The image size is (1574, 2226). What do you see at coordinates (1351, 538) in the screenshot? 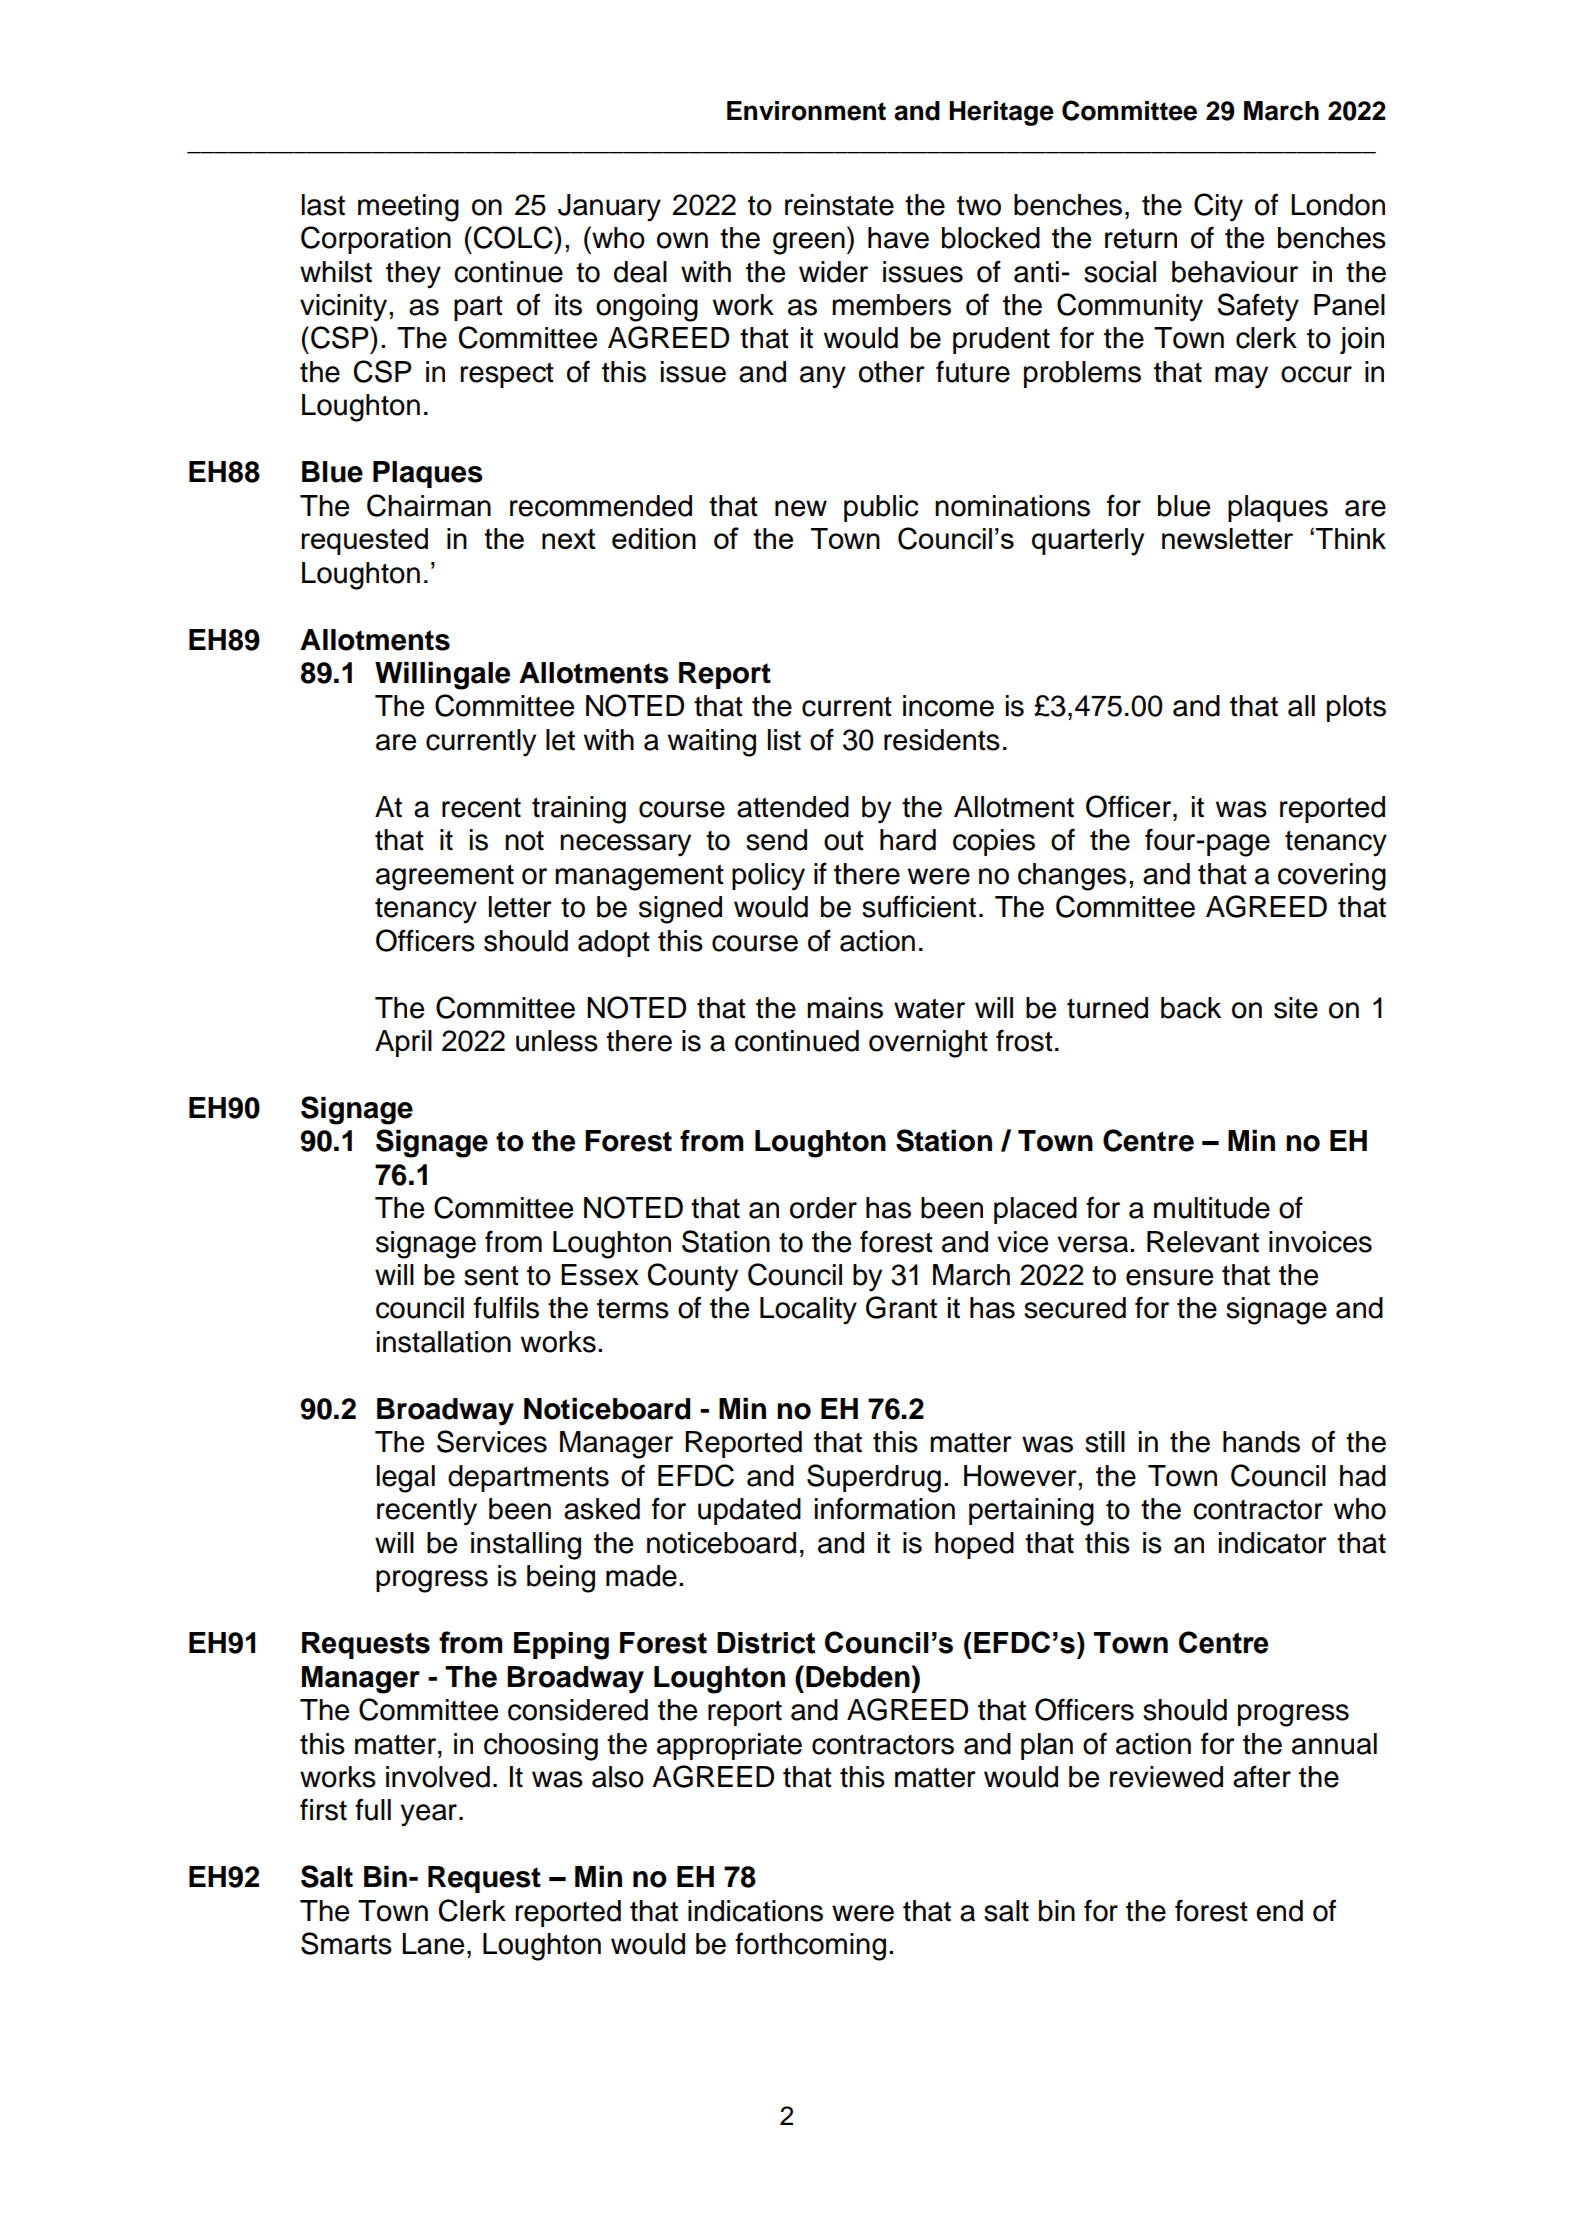
I see `Think` at bounding box center [1351, 538].
